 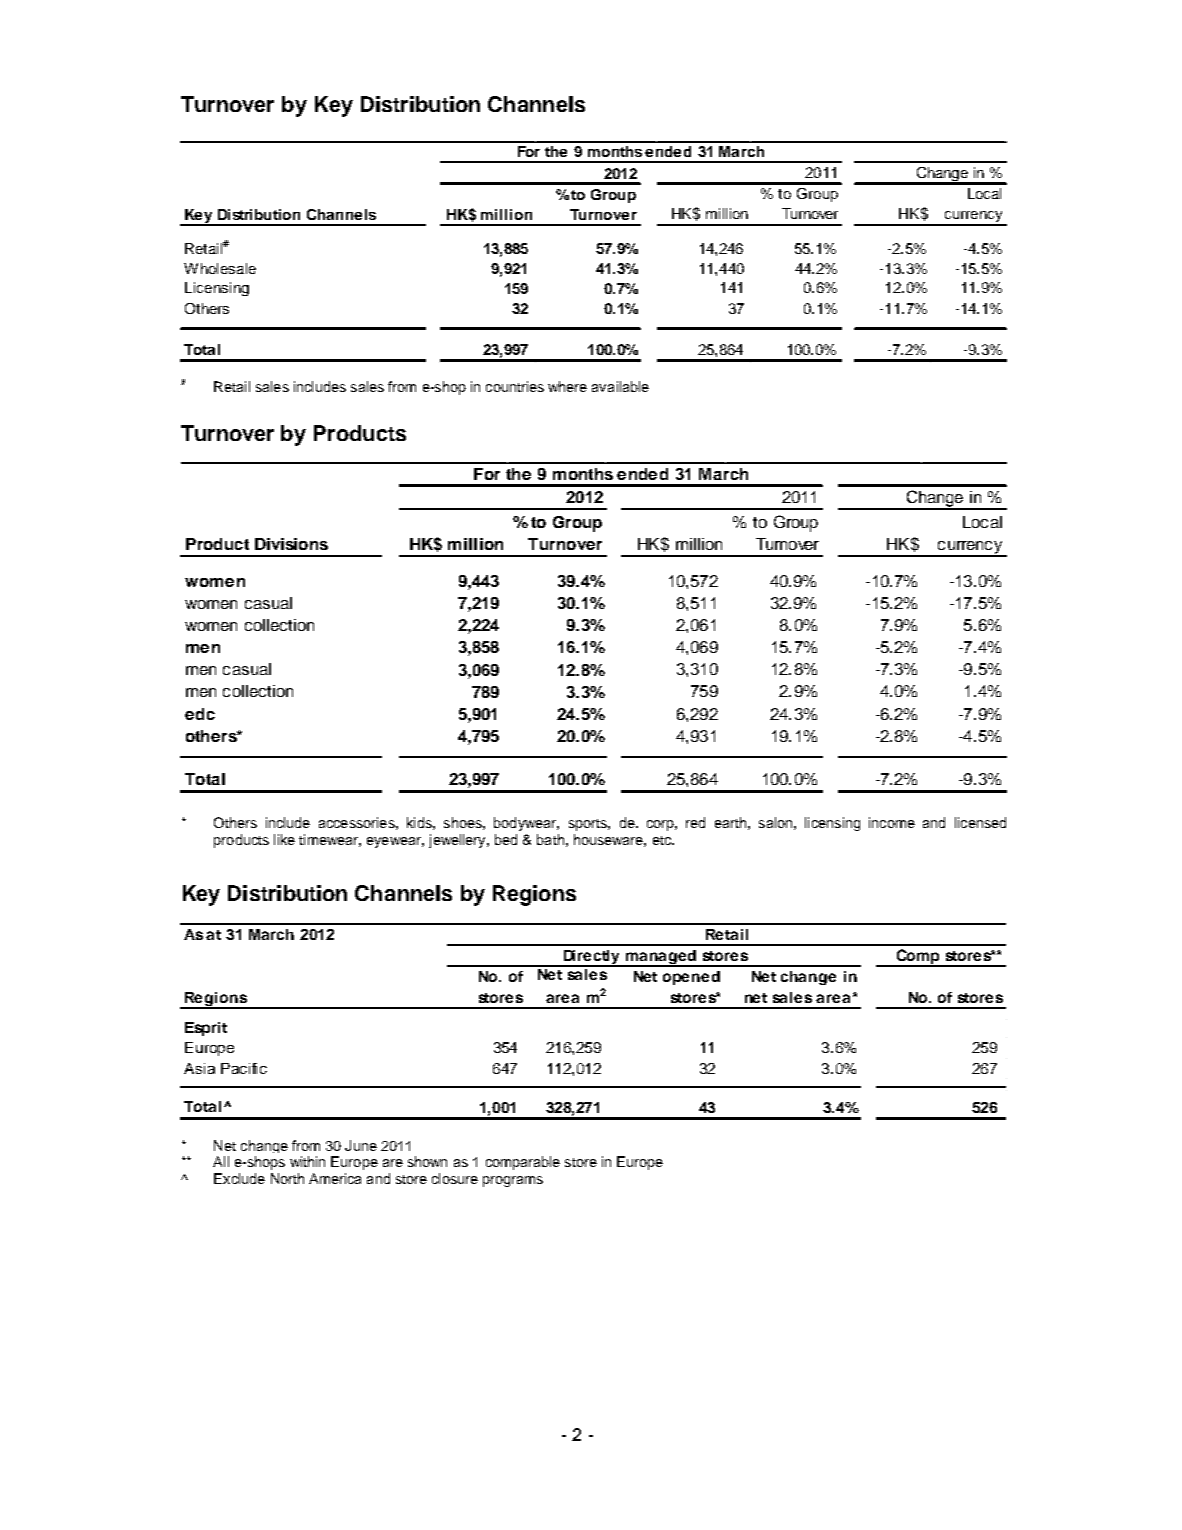 What do you see at coordinates (695, 822) in the screenshot?
I see `red` at bounding box center [695, 822].
